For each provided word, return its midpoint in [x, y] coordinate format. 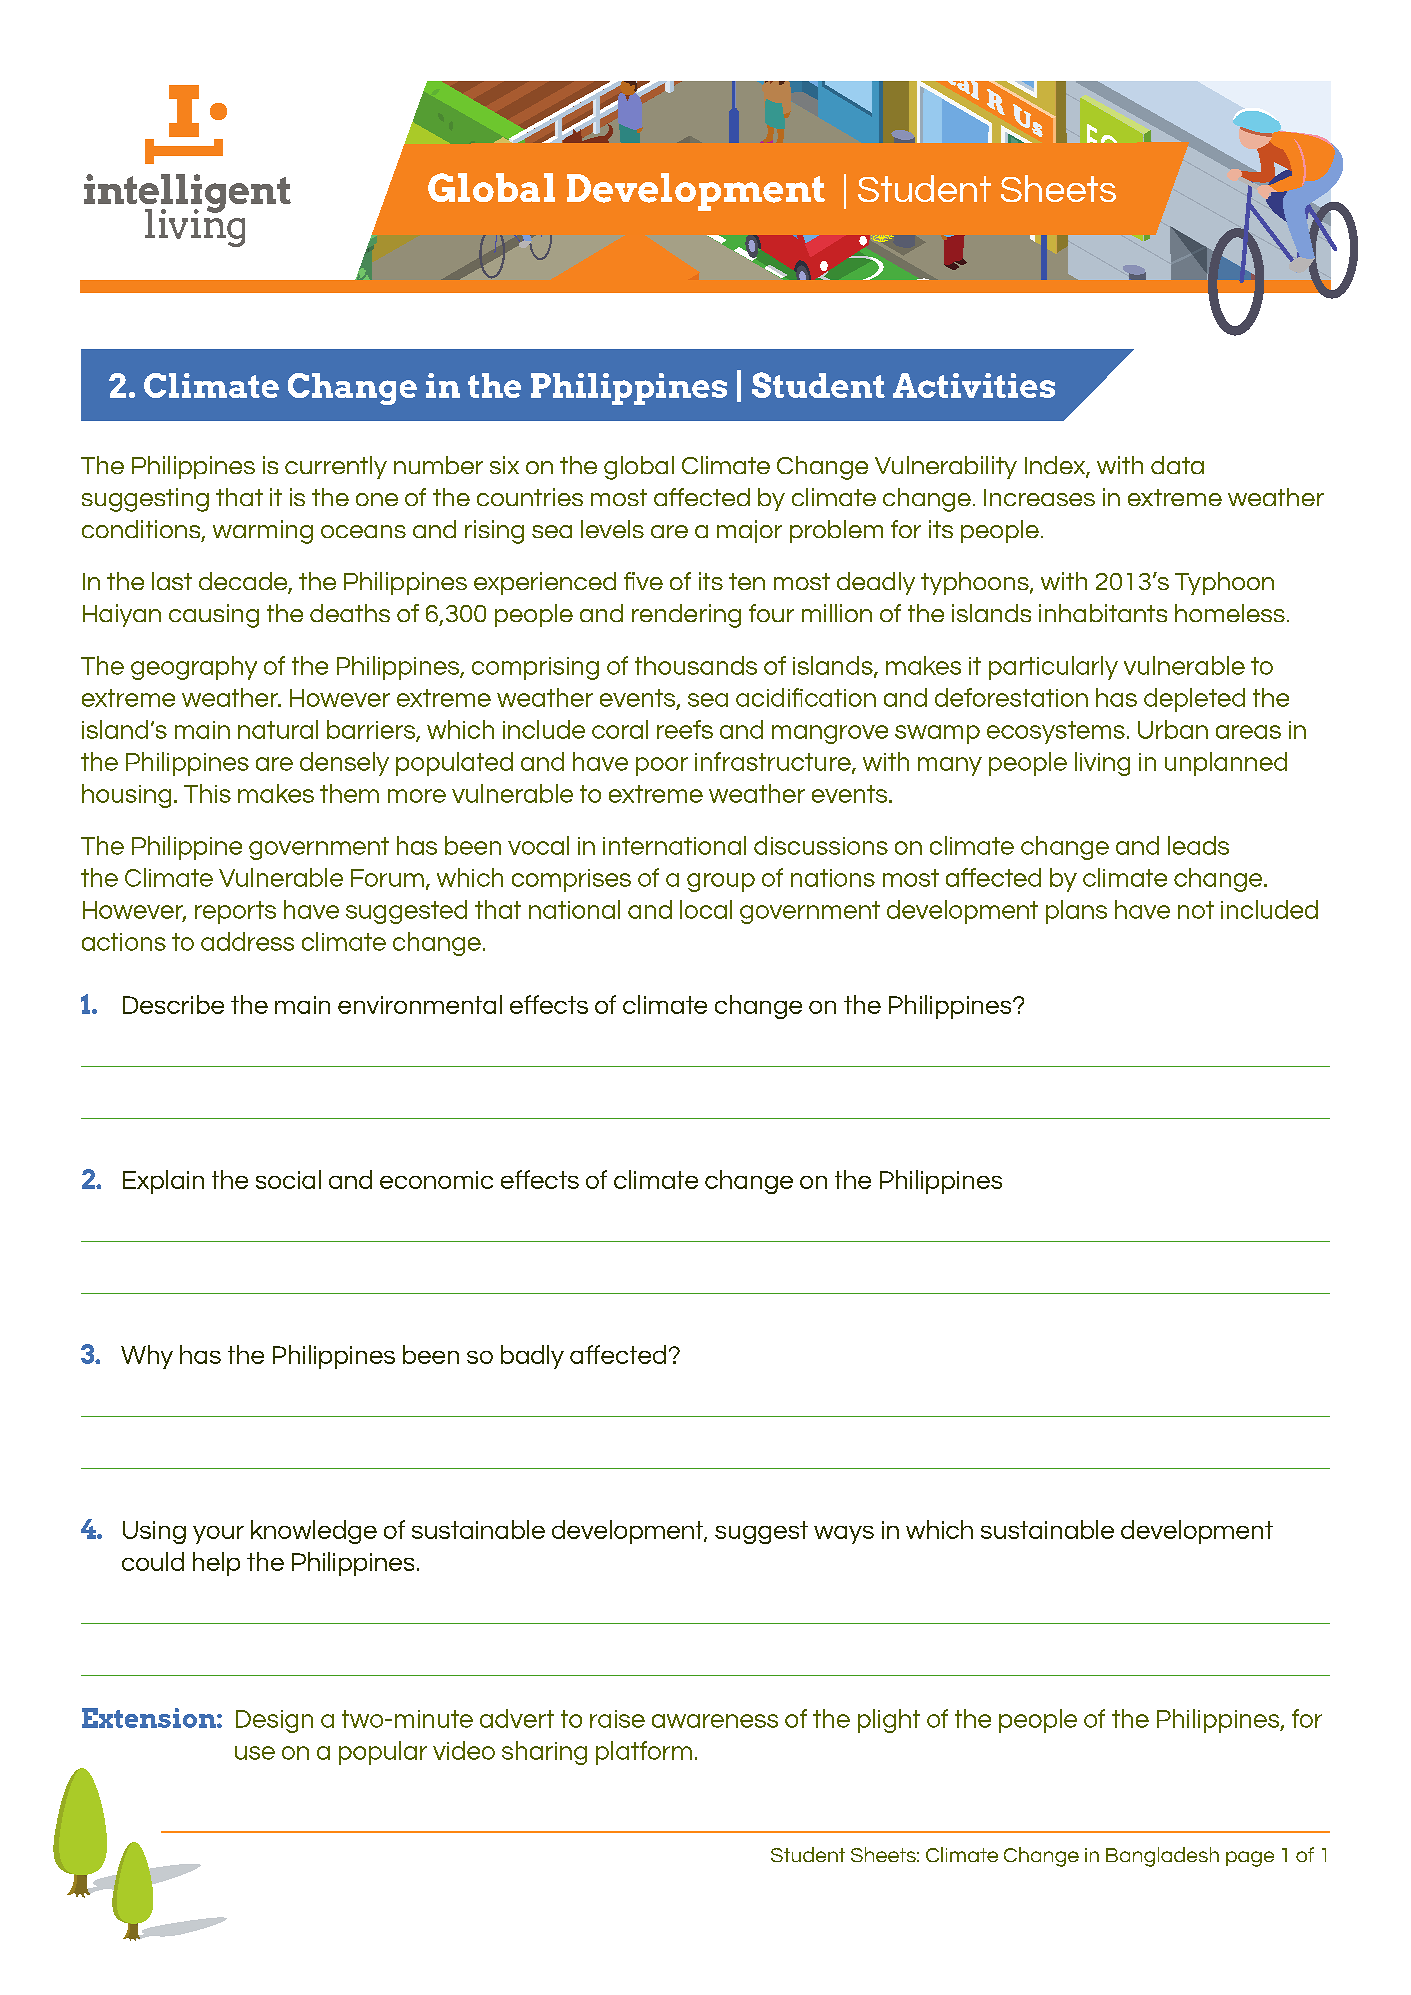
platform [644, 1753]
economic [436, 1180]
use [255, 1753]
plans [1076, 912]
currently [336, 467]
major [749, 531]
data [1177, 465]
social [288, 1179]
